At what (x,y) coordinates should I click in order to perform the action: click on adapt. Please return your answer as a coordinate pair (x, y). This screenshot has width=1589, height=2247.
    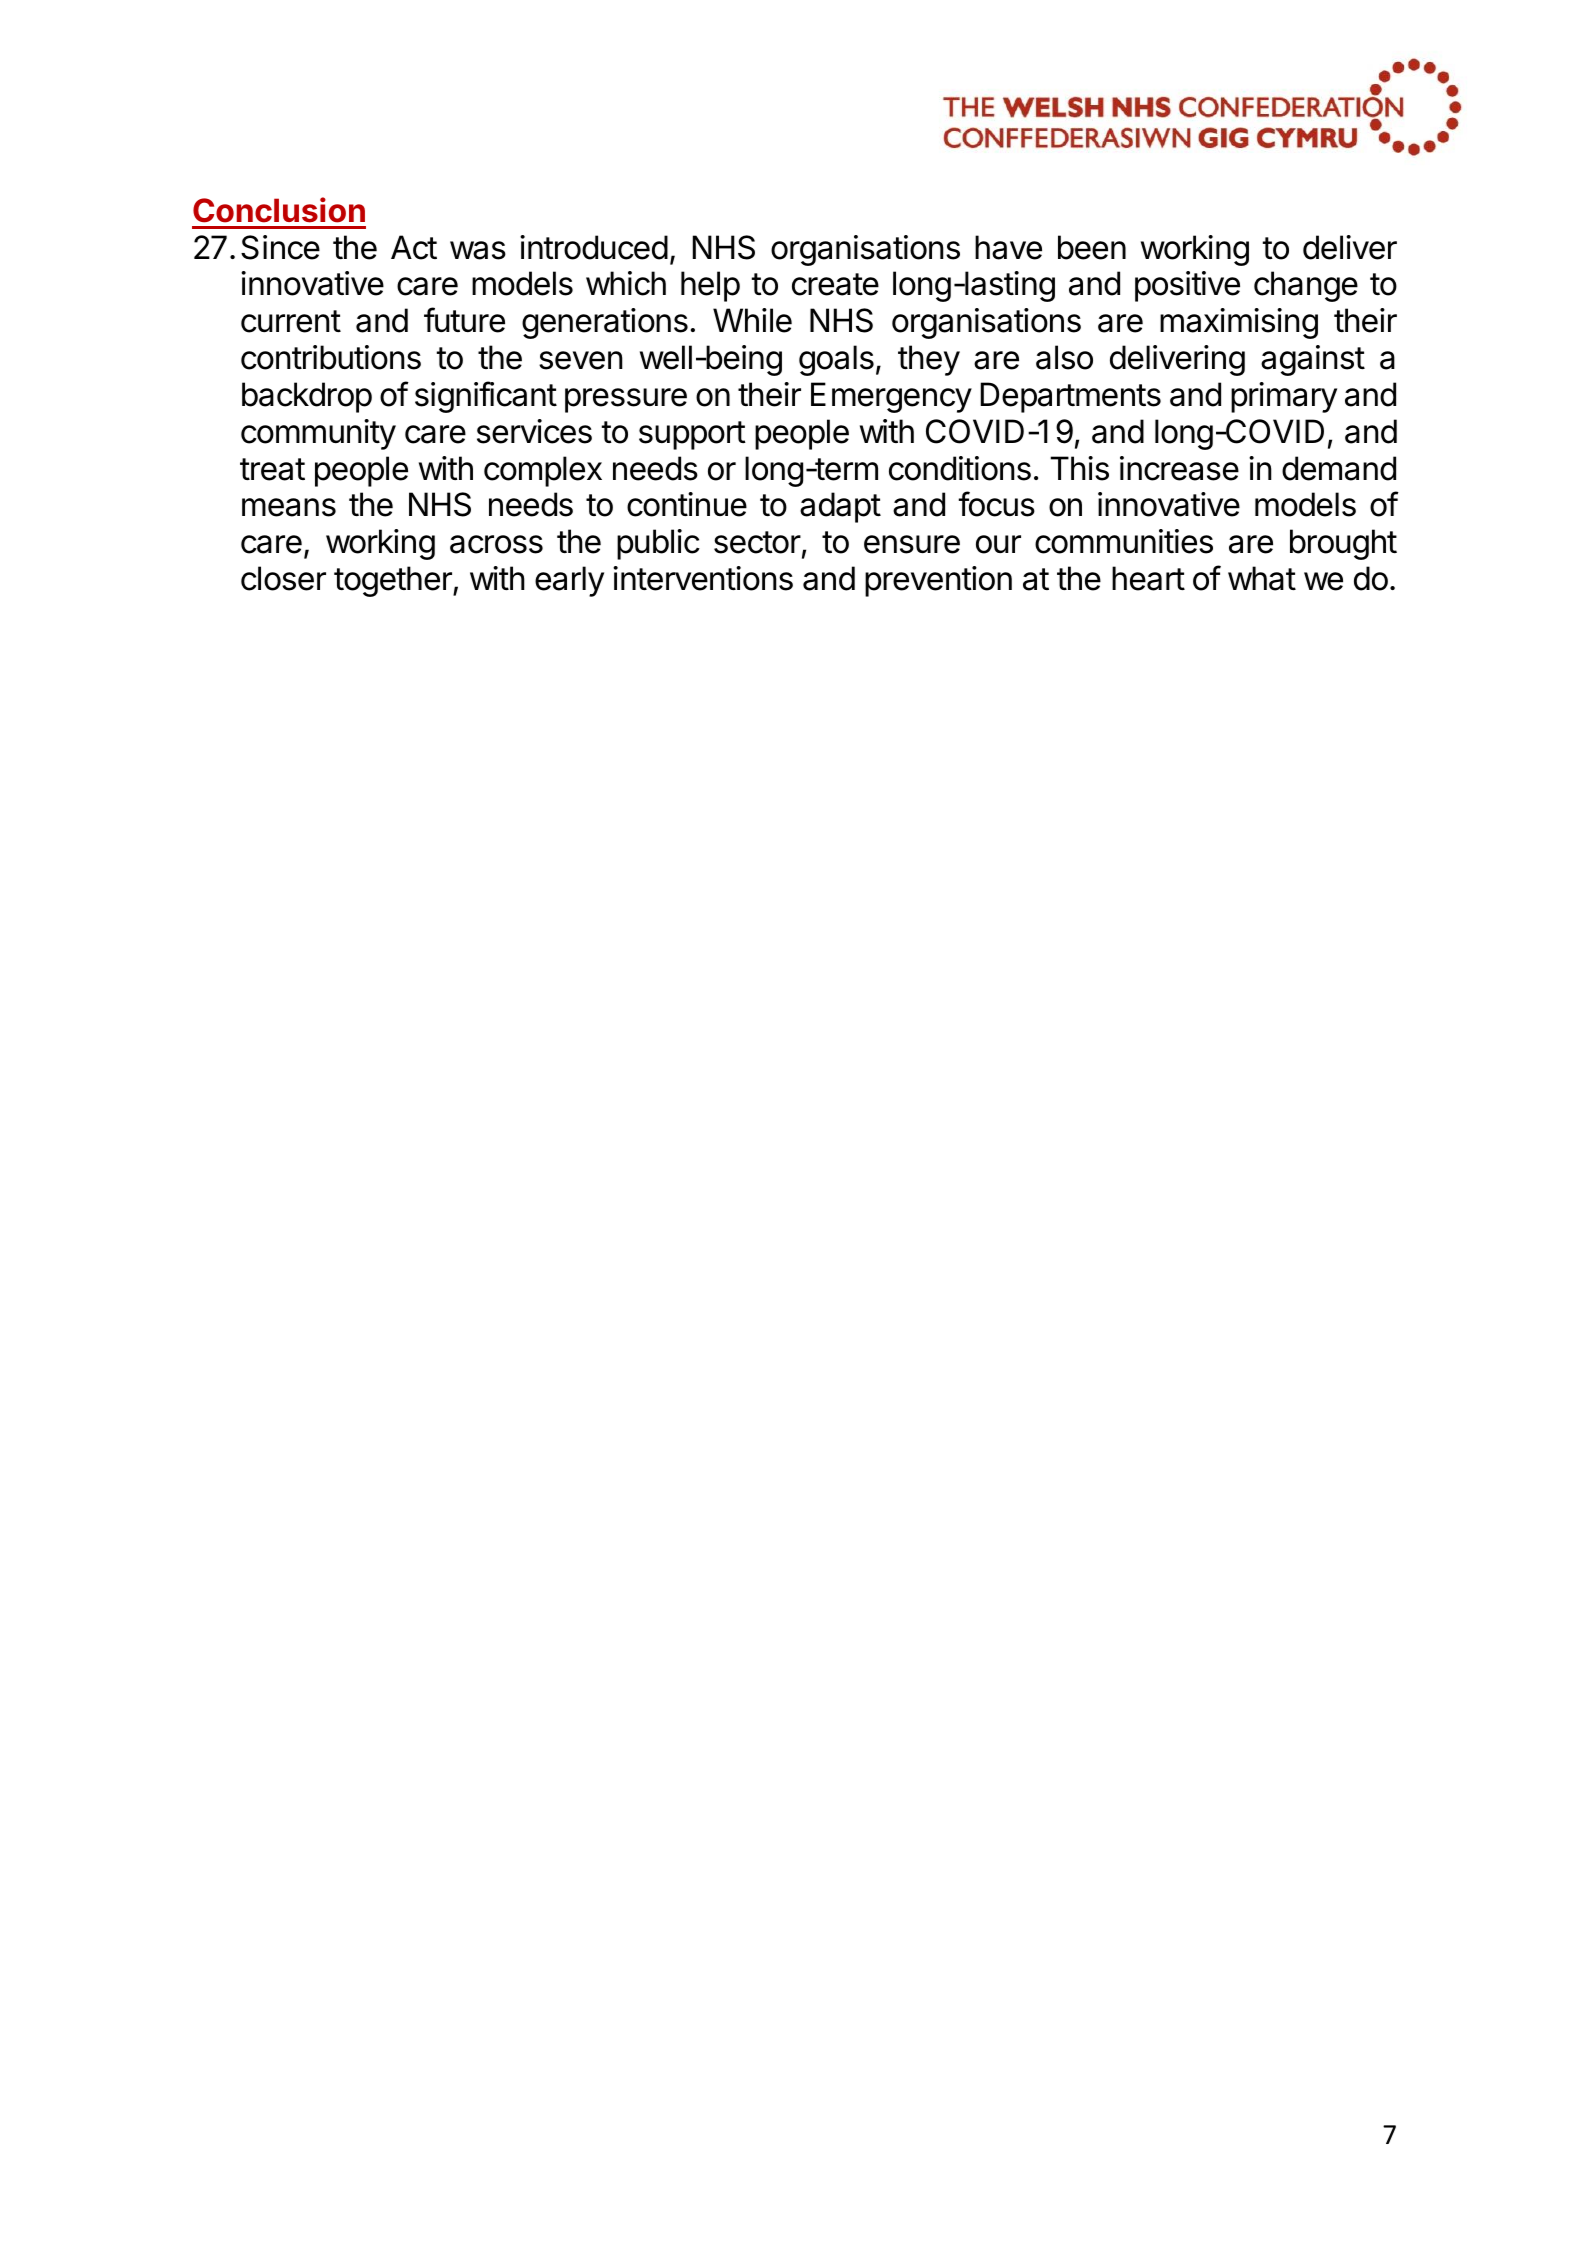
    Looking at the image, I should click on (840, 507).
